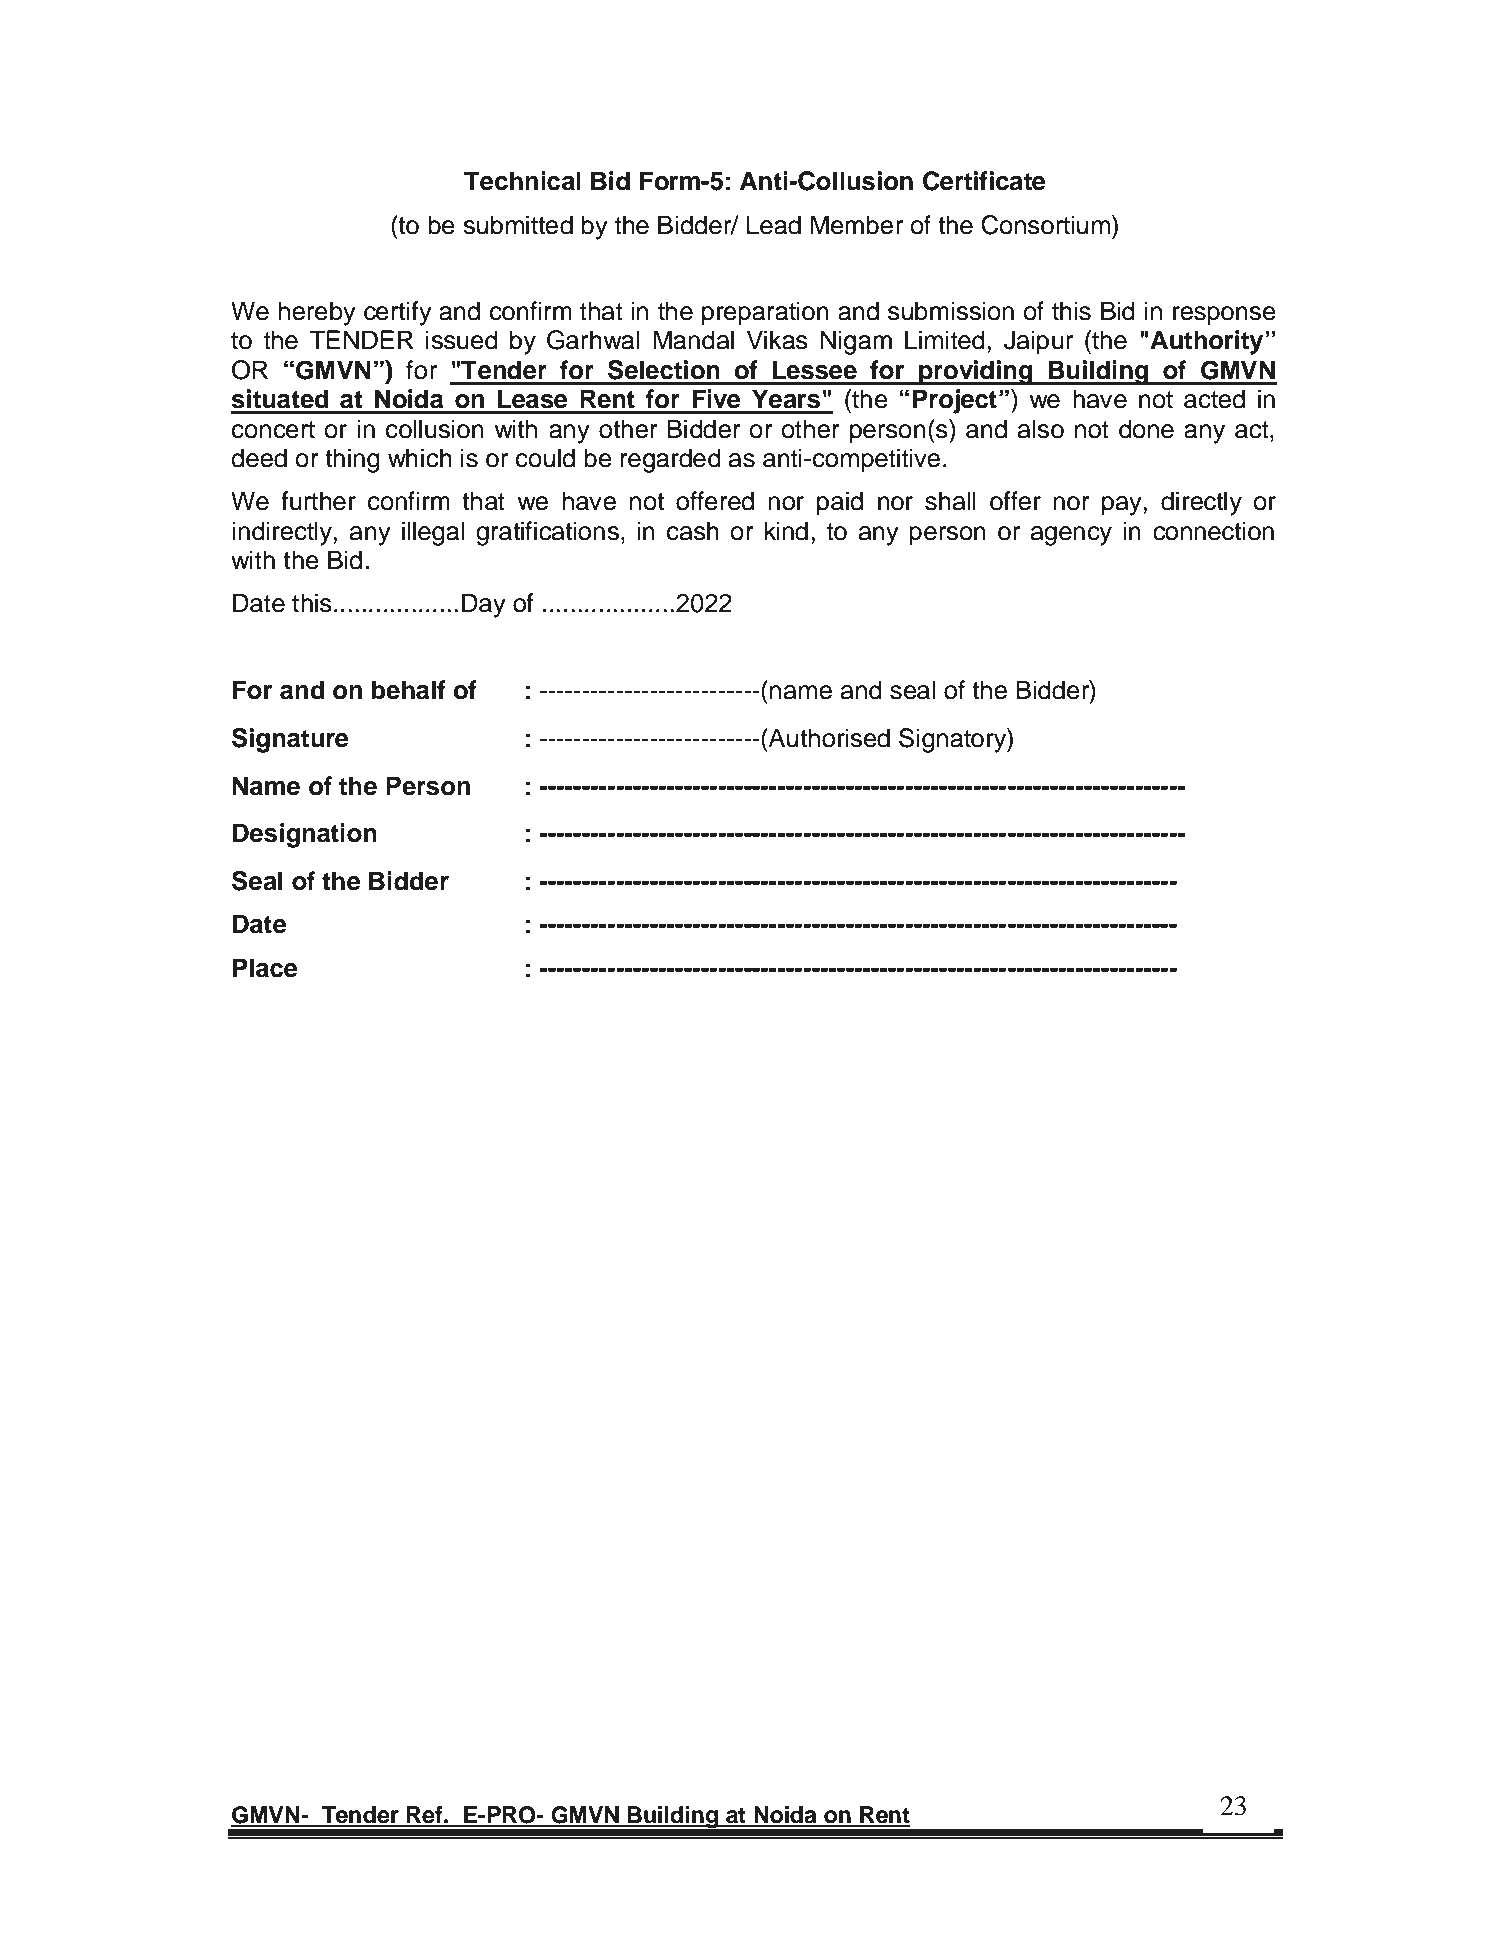 This screenshot has width=1512, height=1957. I want to click on submitted, so click(518, 225).
